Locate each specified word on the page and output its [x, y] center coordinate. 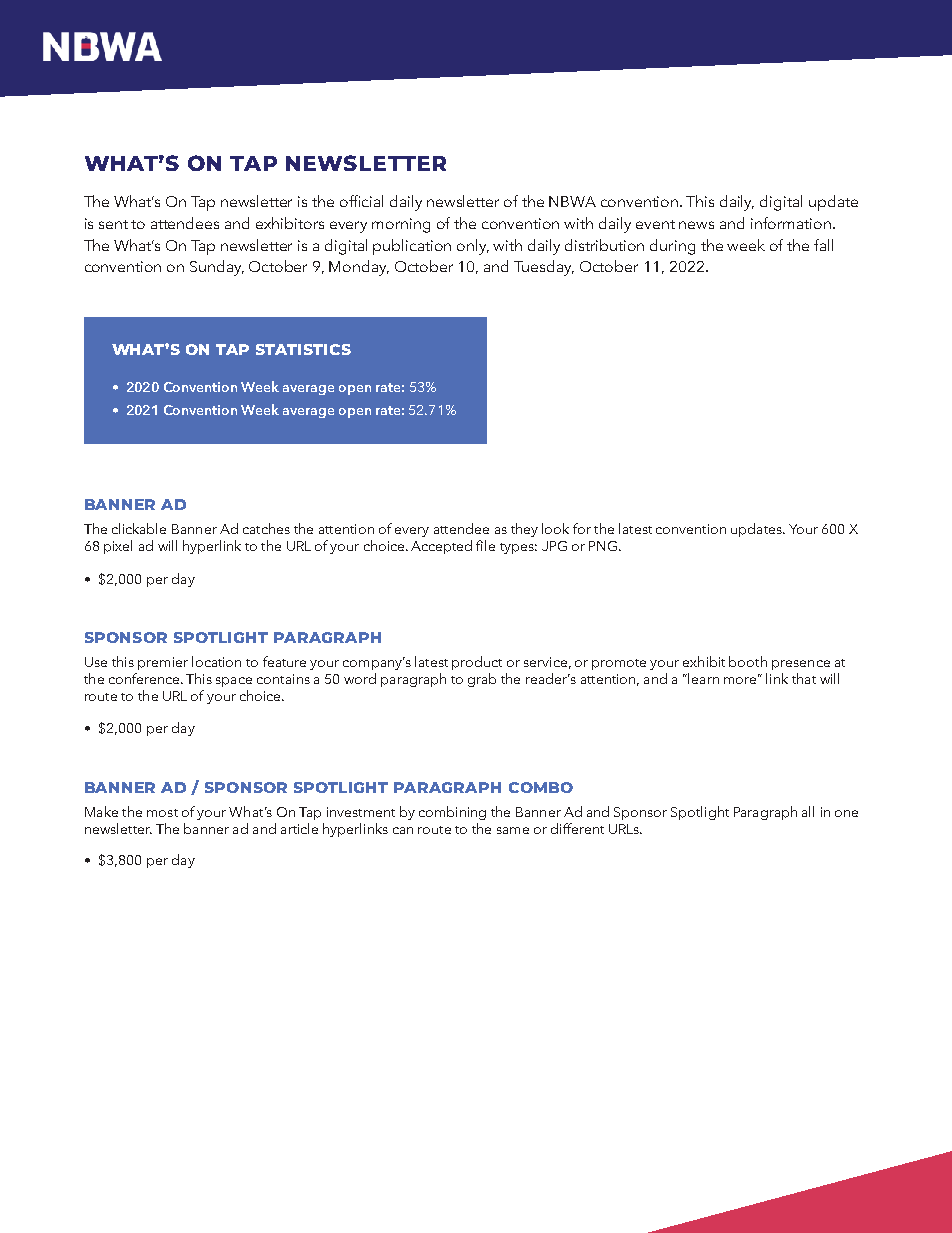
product [477, 663]
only [473, 247]
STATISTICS [303, 349]
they [524, 530]
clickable [139, 528]
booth [748, 661]
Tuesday [544, 268]
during [672, 247]
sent [113, 224]
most [162, 813]
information [792, 223]
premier [163, 663]
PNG [603, 546]
